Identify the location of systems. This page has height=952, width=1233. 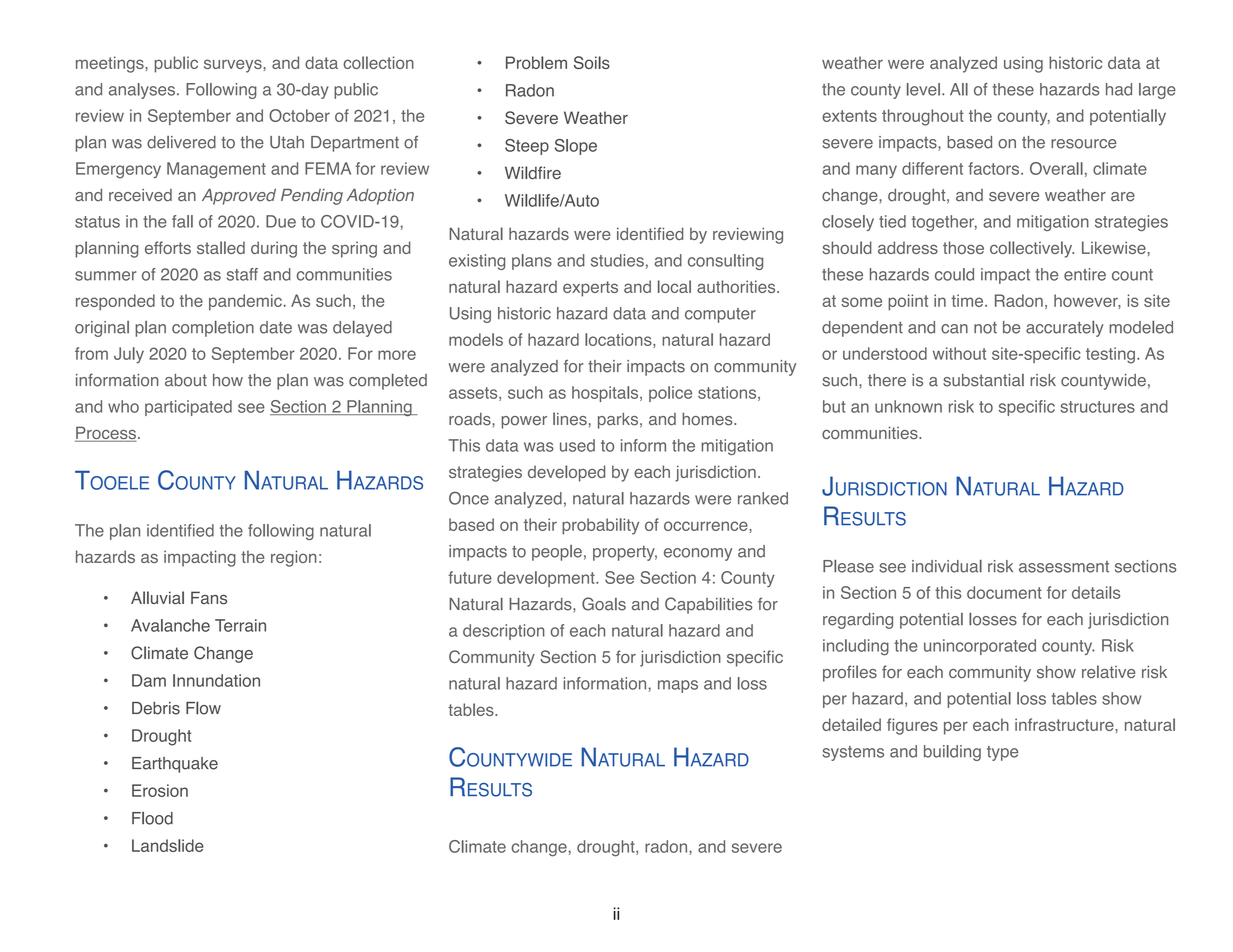
(853, 753).
